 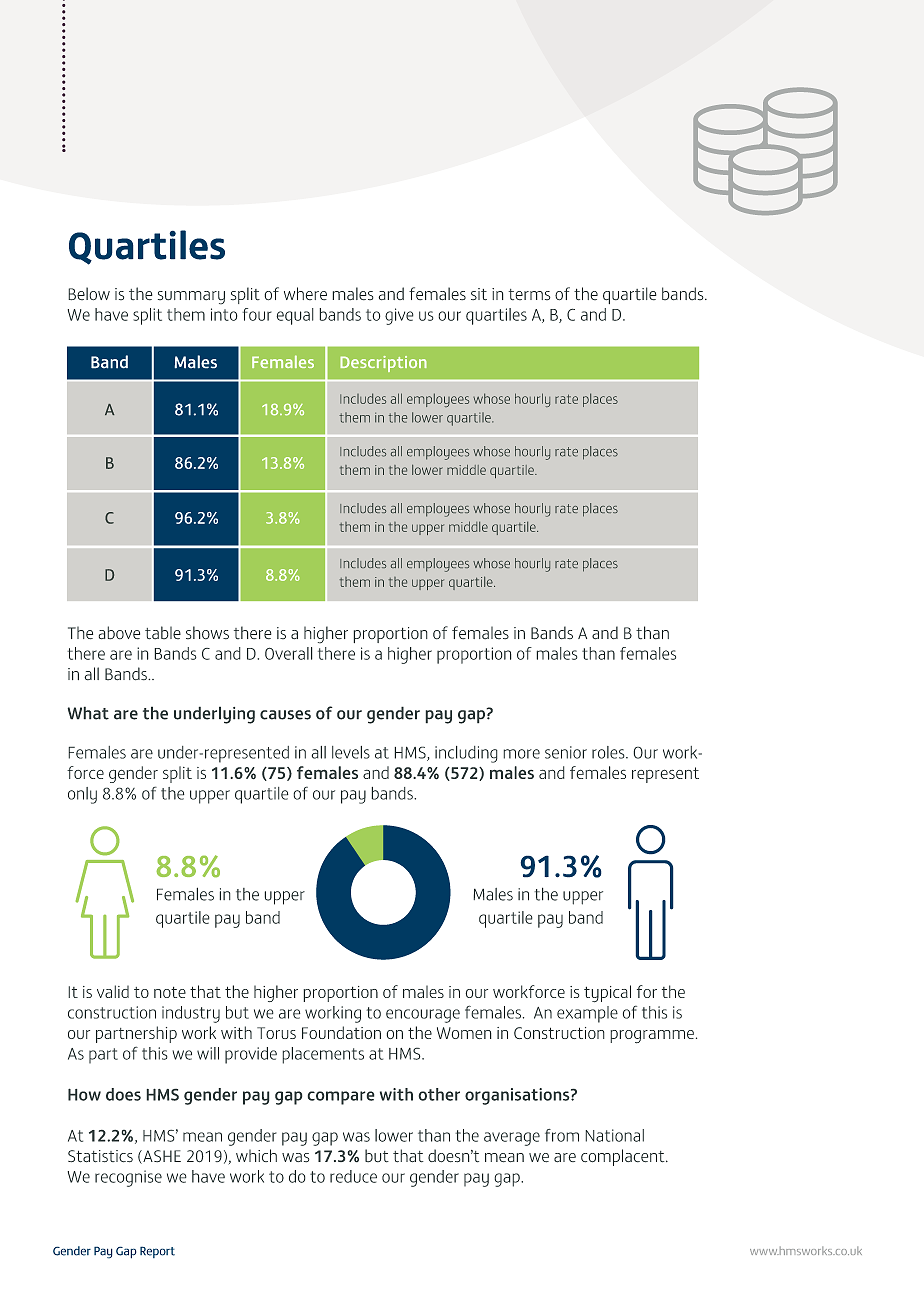 What do you see at coordinates (191, 298) in the document?
I see `summary` at bounding box center [191, 298].
